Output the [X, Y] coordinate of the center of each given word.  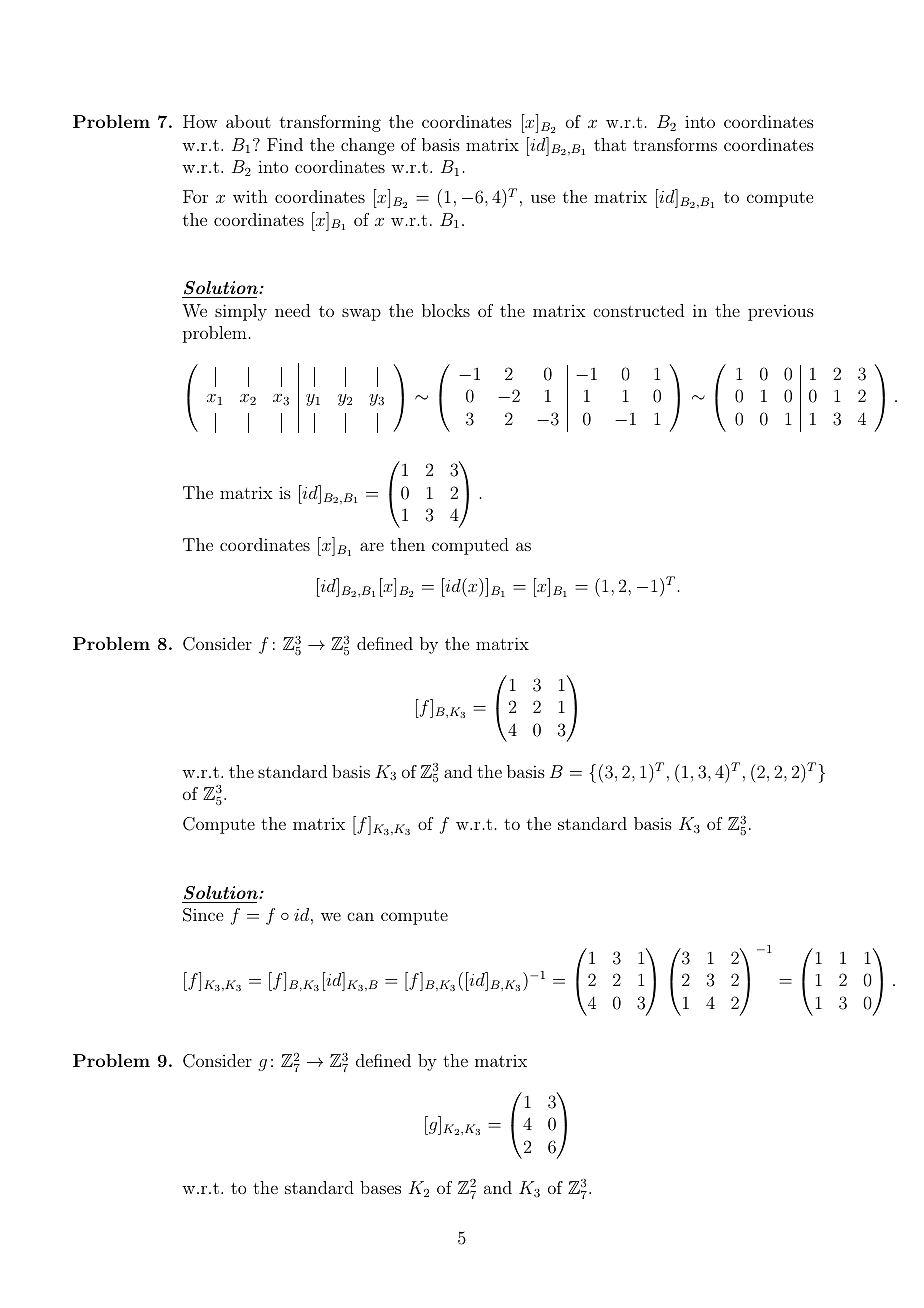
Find [285, 144]
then [407, 544]
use [543, 198]
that [610, 144]
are [372, 546]
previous [781, 312]
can [360, 916]
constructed [638, 310]
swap [361, 314]
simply [241, 312]
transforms [675, 144]
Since [203, 915]
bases [380, 1187]
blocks [446, 310]
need [292, 310]
